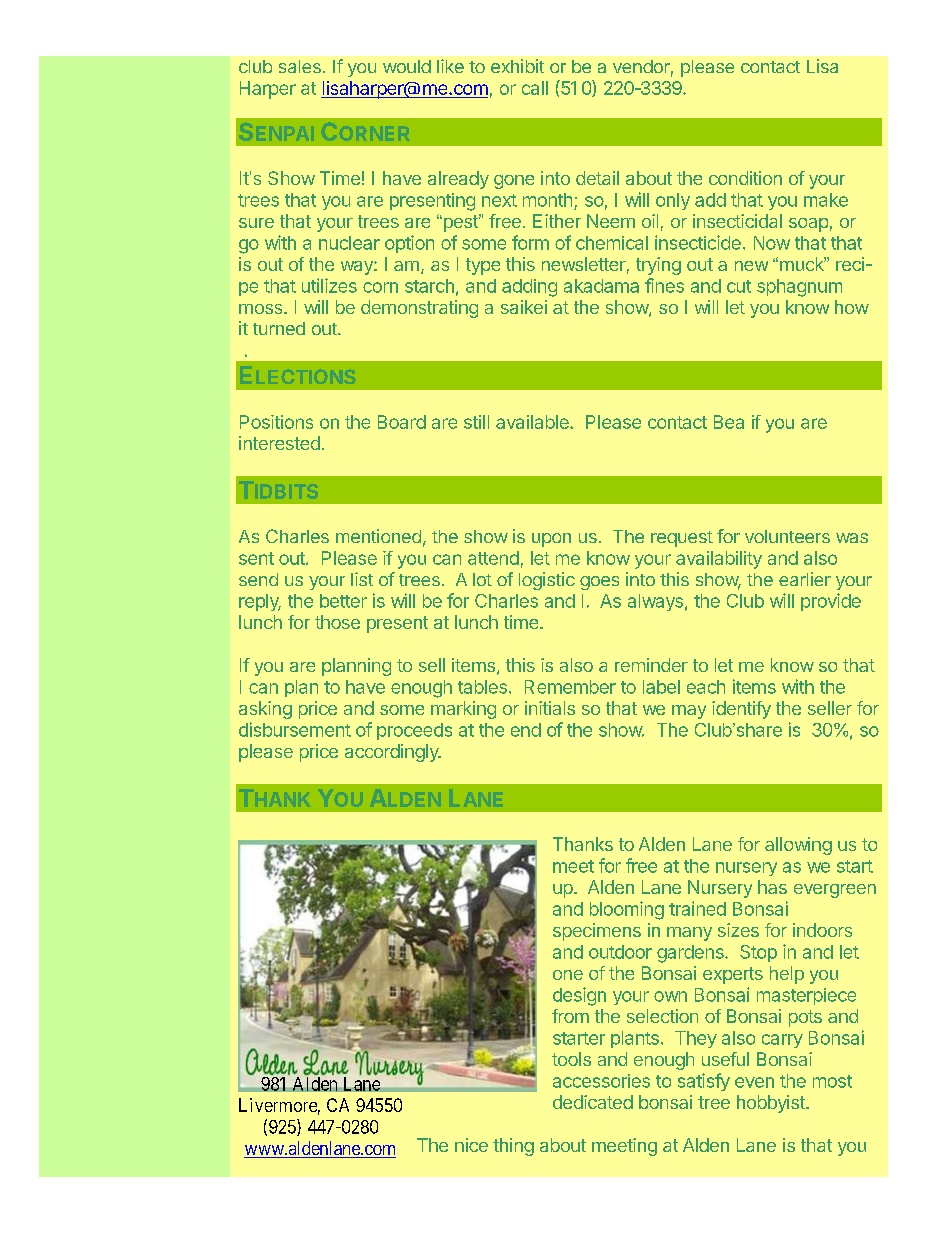 The image size is (952, 1233). Describe the element at coordinates (471, 1145) in the document. I see `nice` at that location.
